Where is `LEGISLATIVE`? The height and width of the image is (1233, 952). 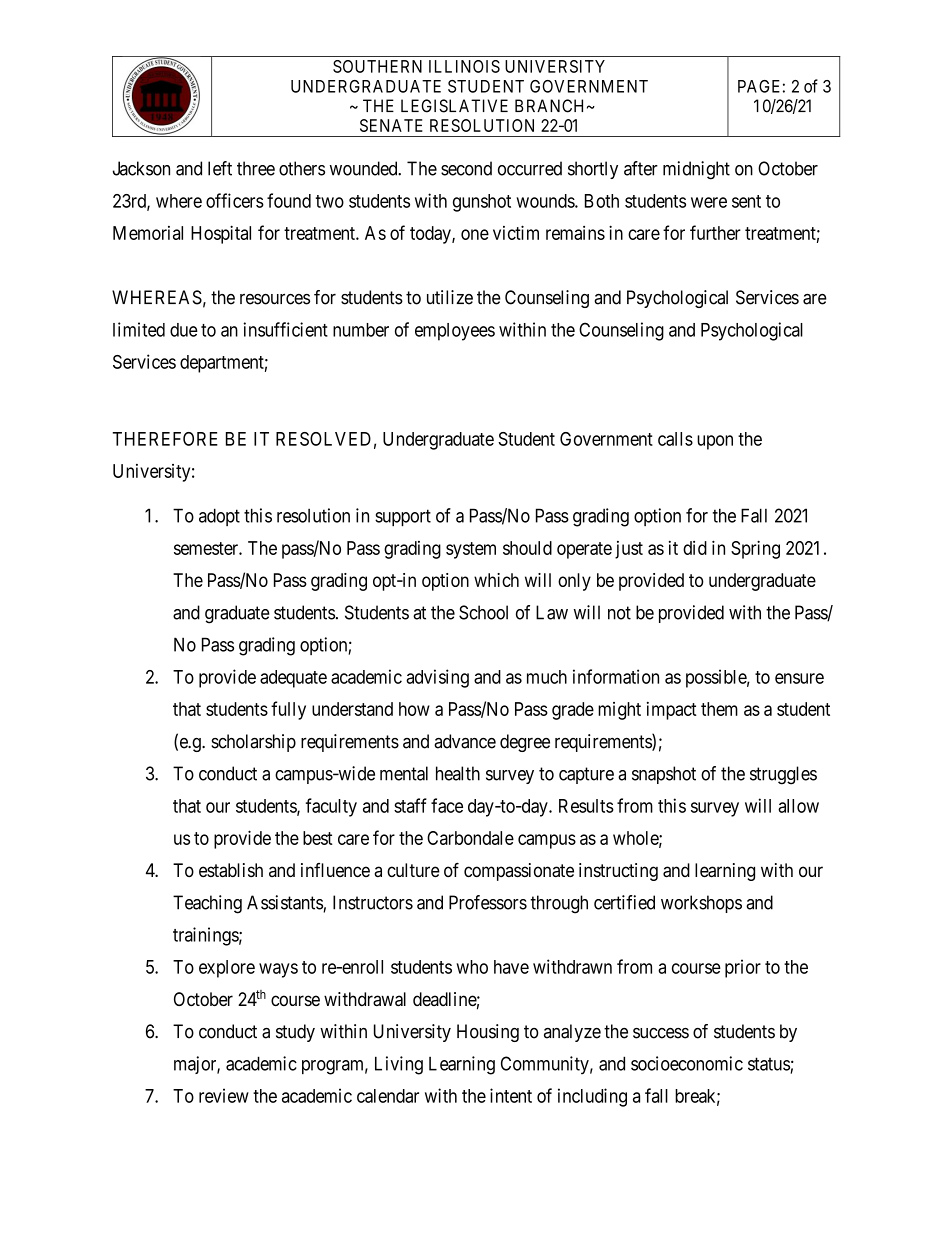
LEGISLATIVE is located at coordinates (454, 106).
